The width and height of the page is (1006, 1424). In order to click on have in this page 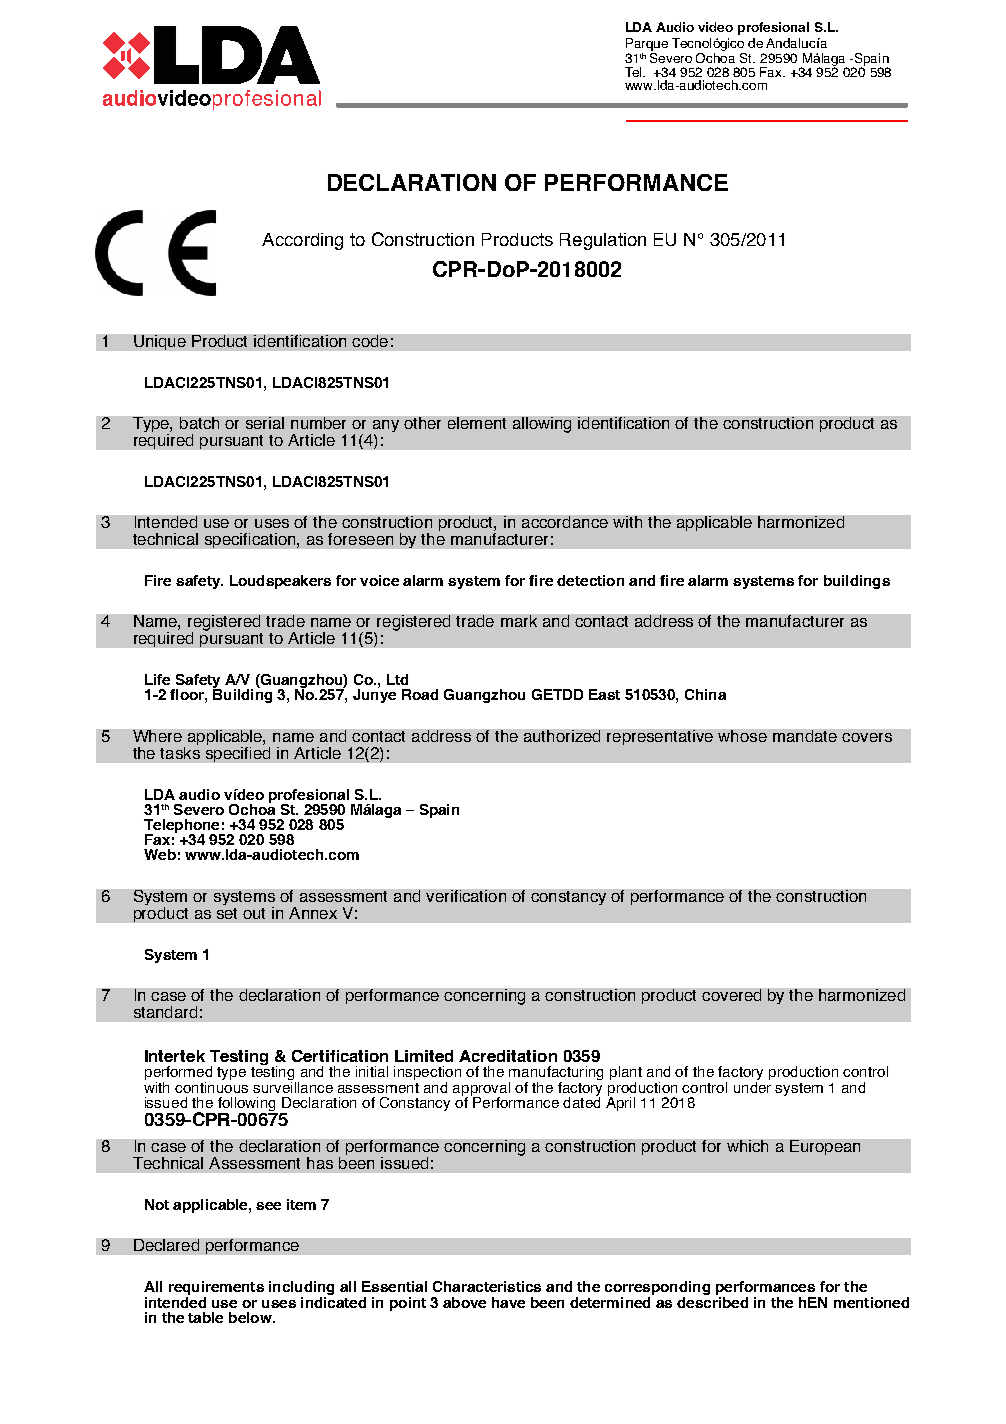, I will do `click(508, 1302)`.
